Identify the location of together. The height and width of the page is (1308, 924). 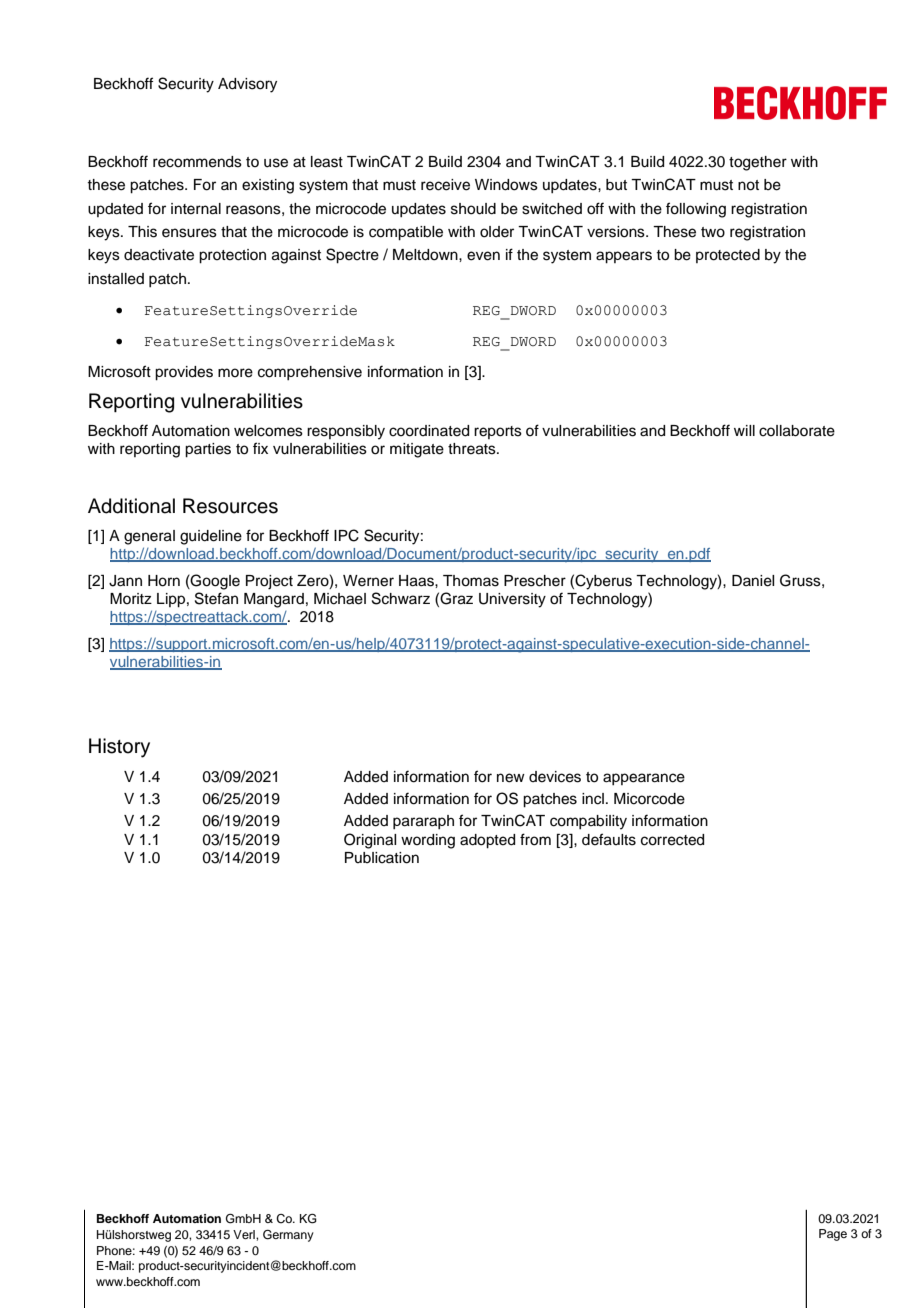
(758, 163).
